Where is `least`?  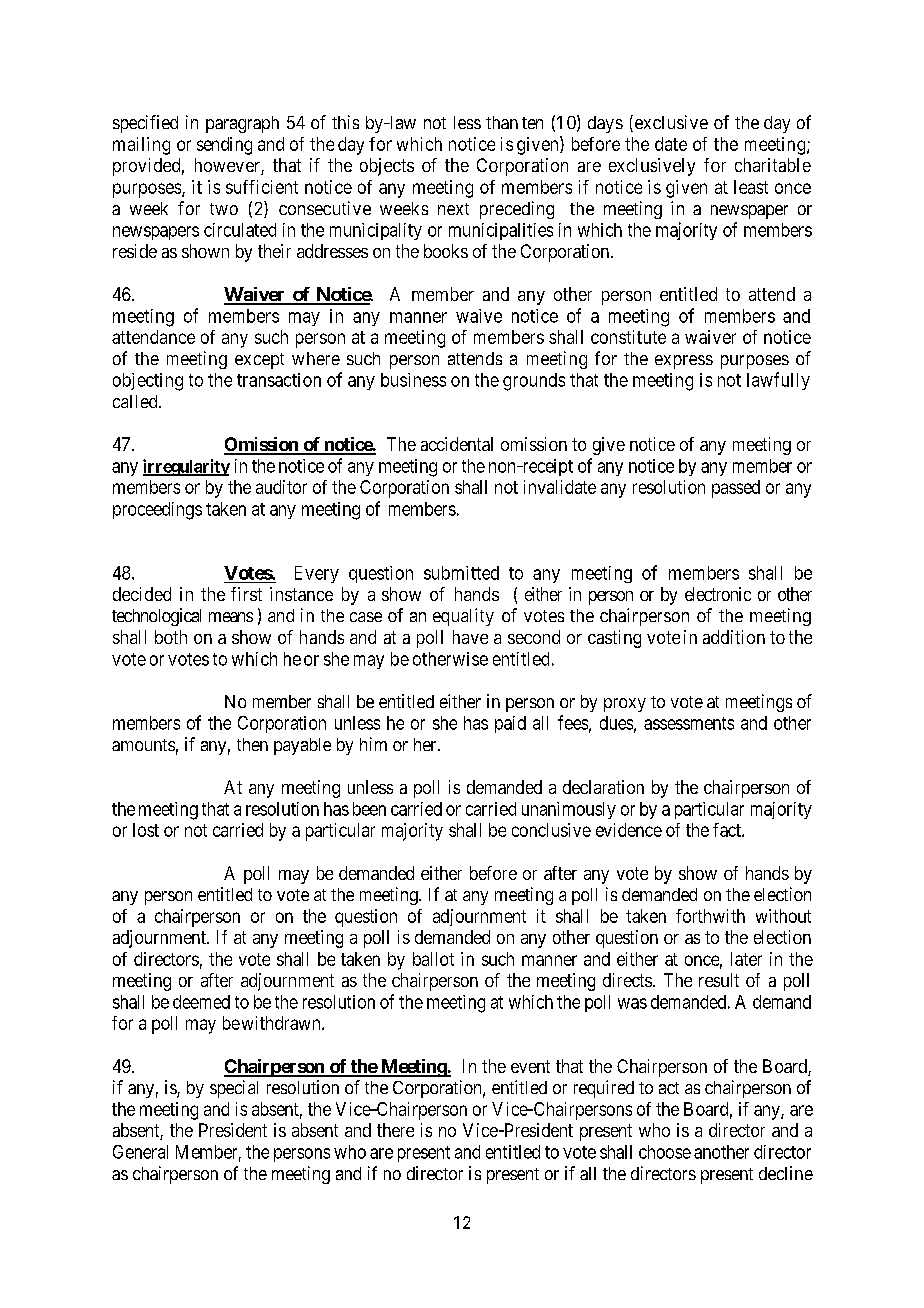 least is located at coordinates (751, 187).
